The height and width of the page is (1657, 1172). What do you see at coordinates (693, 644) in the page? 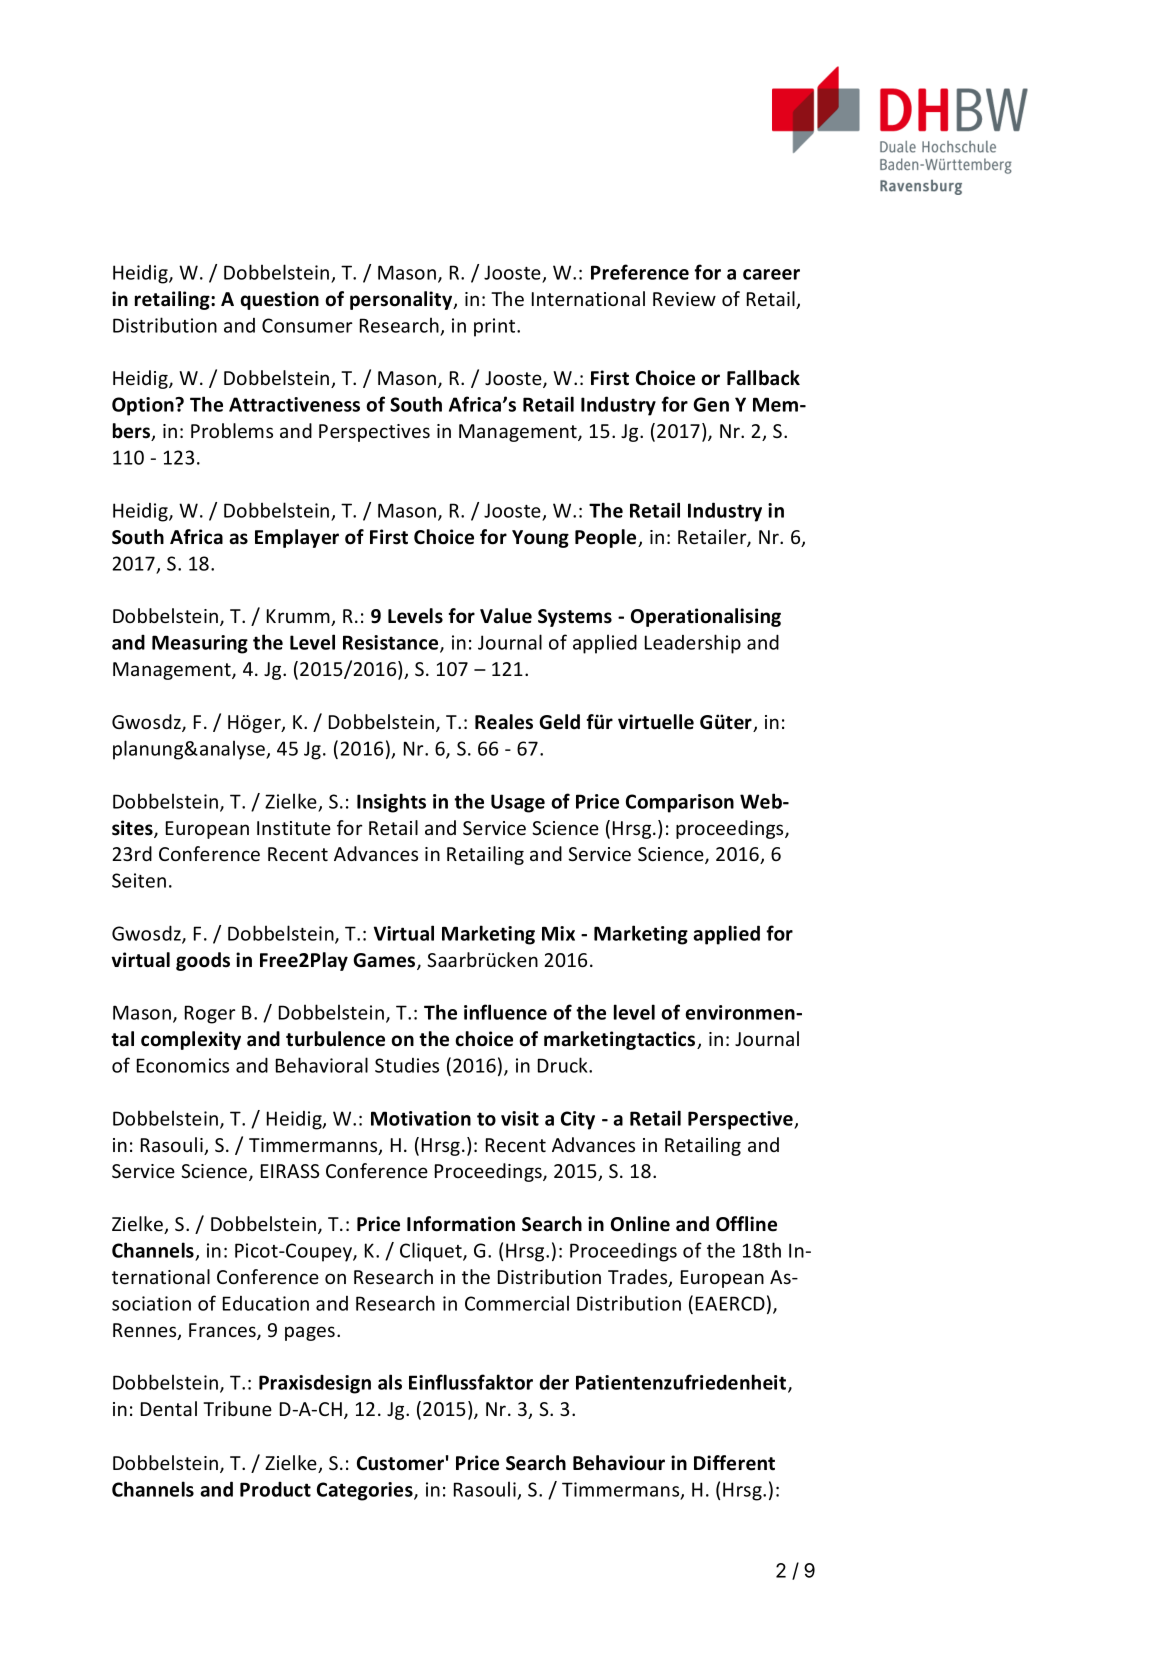
I see `Leadership` at bounding box center [693, 644].
